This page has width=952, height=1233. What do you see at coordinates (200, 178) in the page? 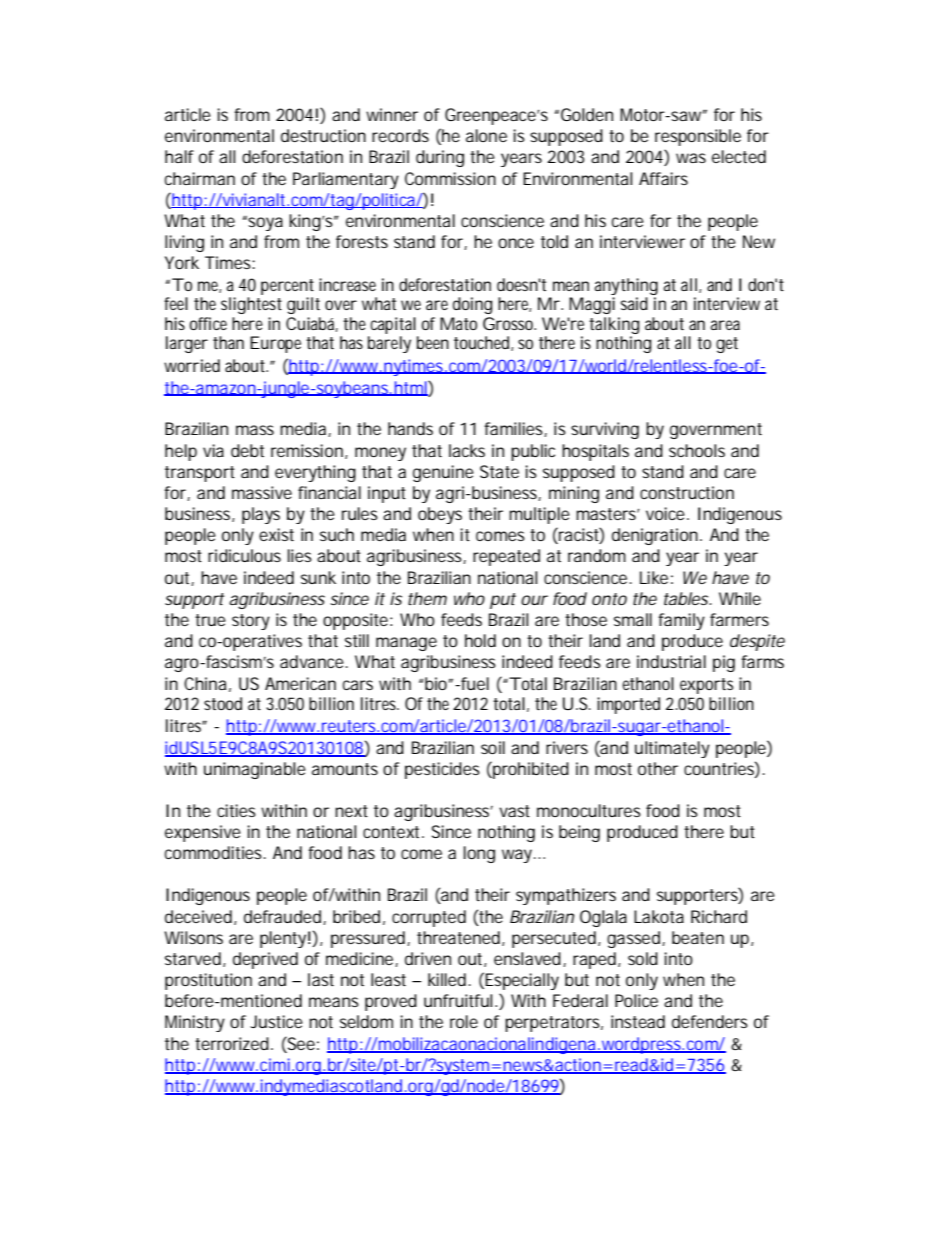
I see `chairman` at bounding box center [200, 178].
